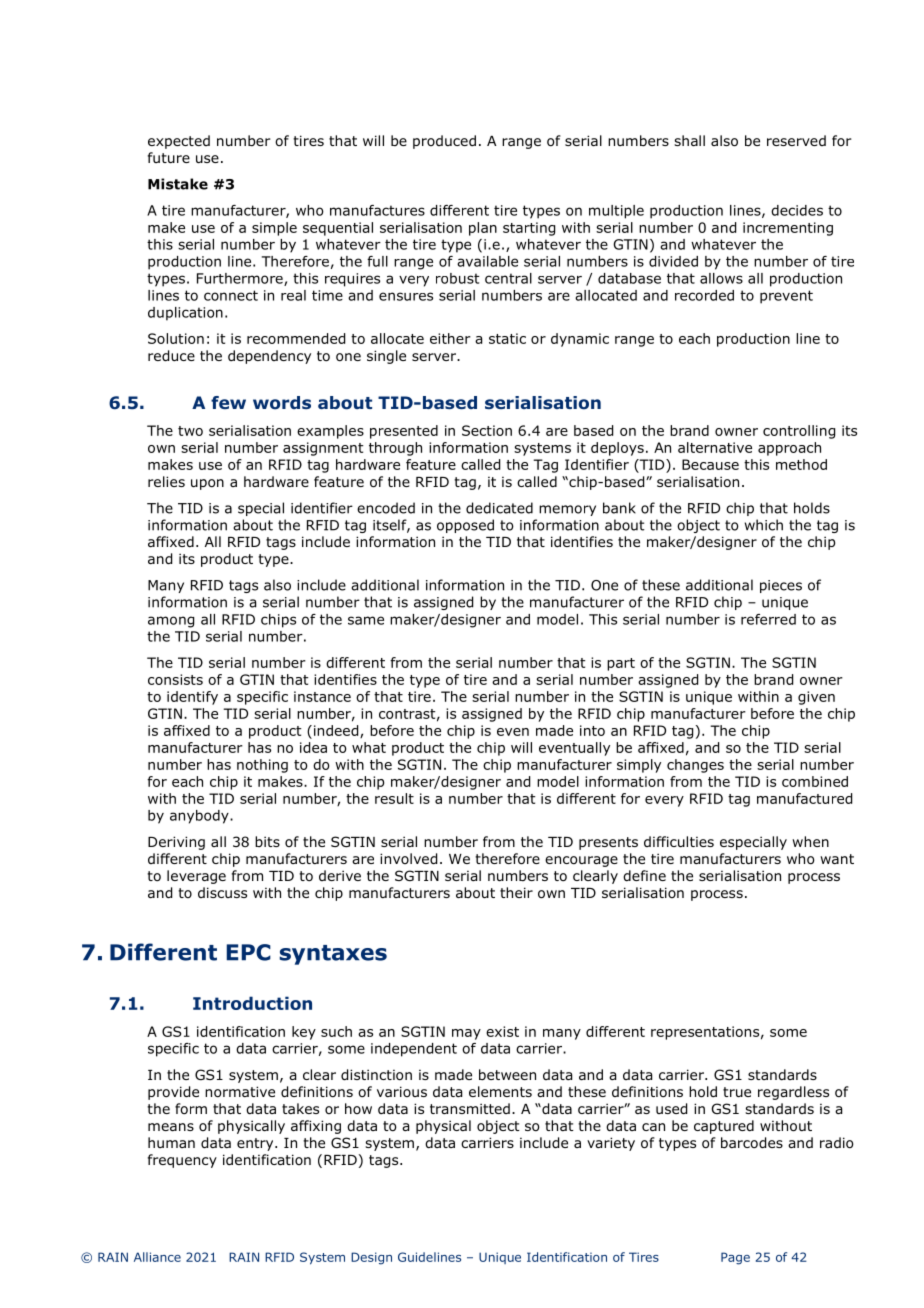  Describe the element at coordinates (192, 698) in the screenshot. I see `identify` at that location.
